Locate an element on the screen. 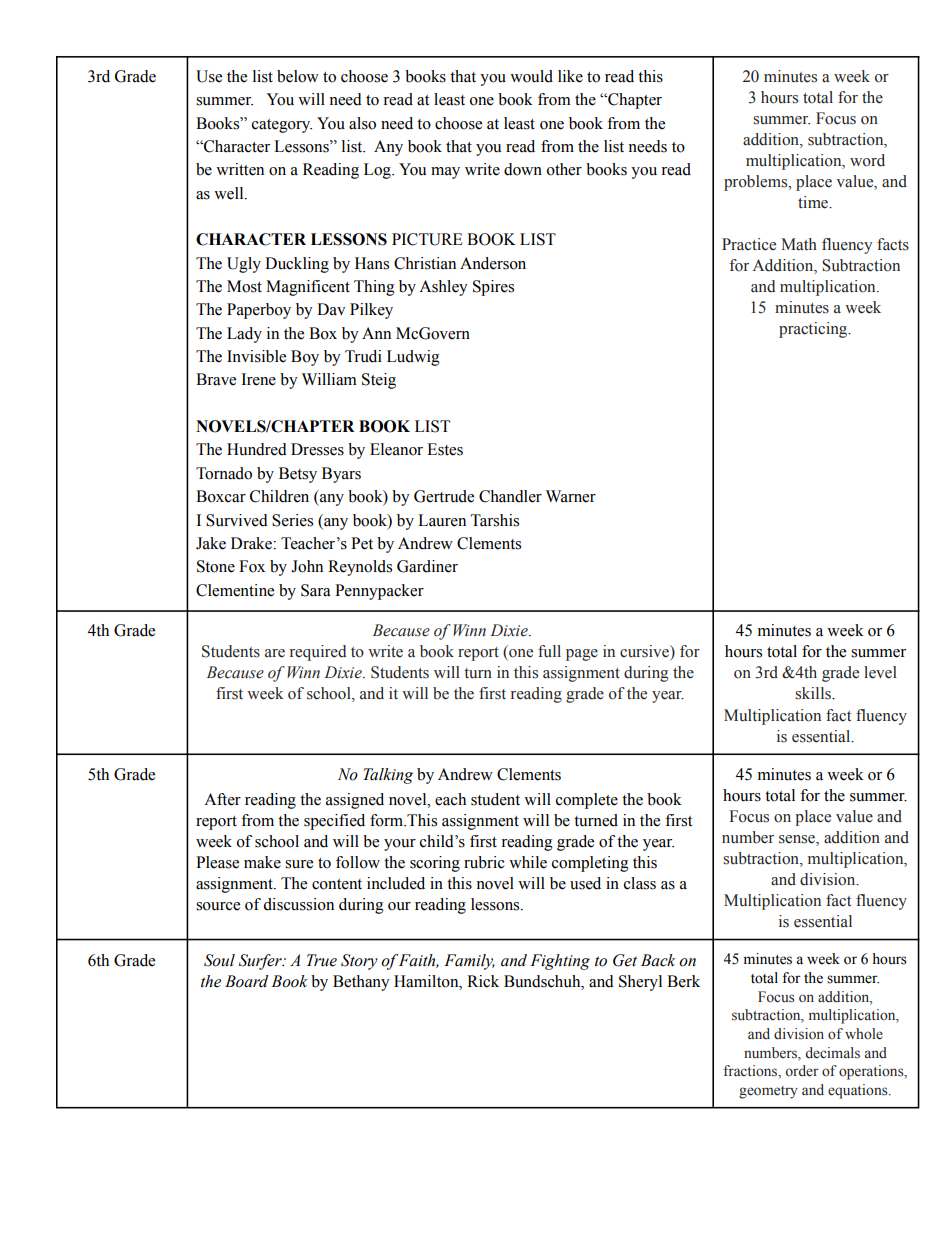 Image resolution: width=952 pixels, height=1233 pixels. would is located at coordinates (531, 76).
